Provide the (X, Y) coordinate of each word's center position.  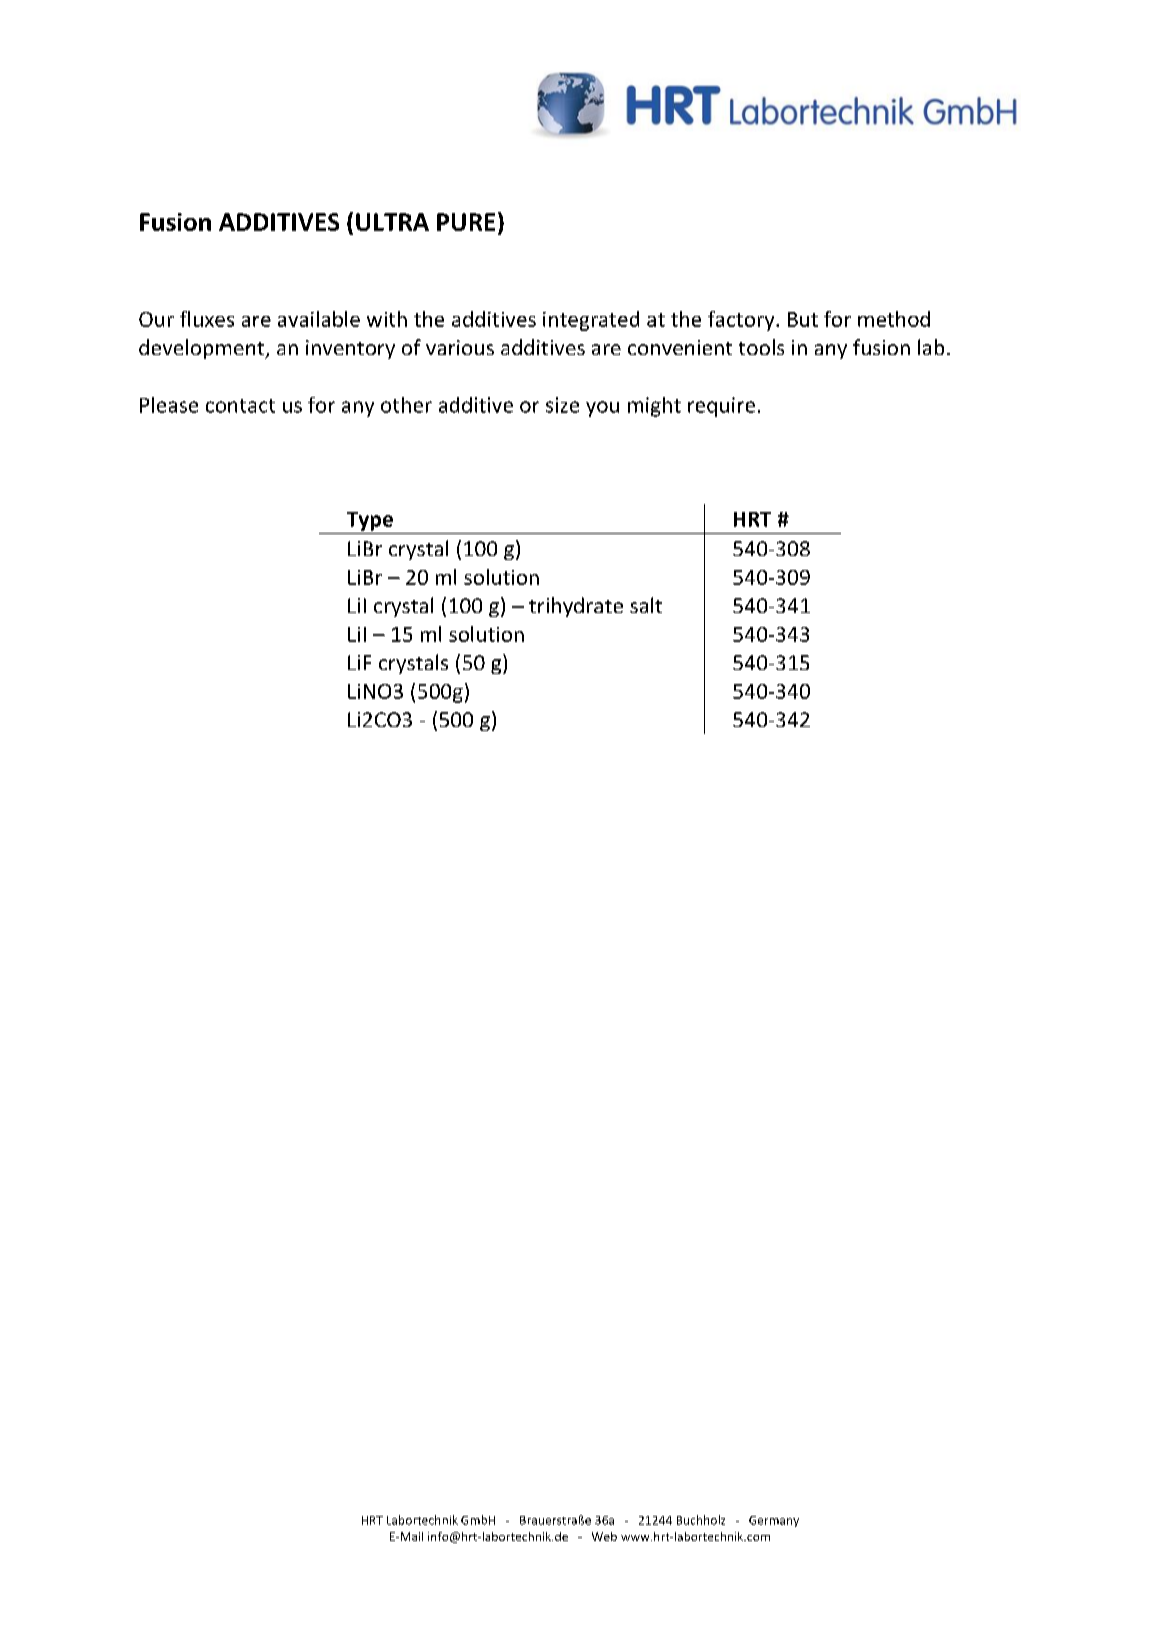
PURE (466, 222)
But (803, 319)
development (203, 349)
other (406, 405)
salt (646, 605)
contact (240, 406)
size (562, 405)
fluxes (207, 319)
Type (370, 521)
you (602, 409)
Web (604, 1536)
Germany (774, 1521)
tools (761, 347)
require (721, 407)
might (654, 407)
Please (169, 405)
